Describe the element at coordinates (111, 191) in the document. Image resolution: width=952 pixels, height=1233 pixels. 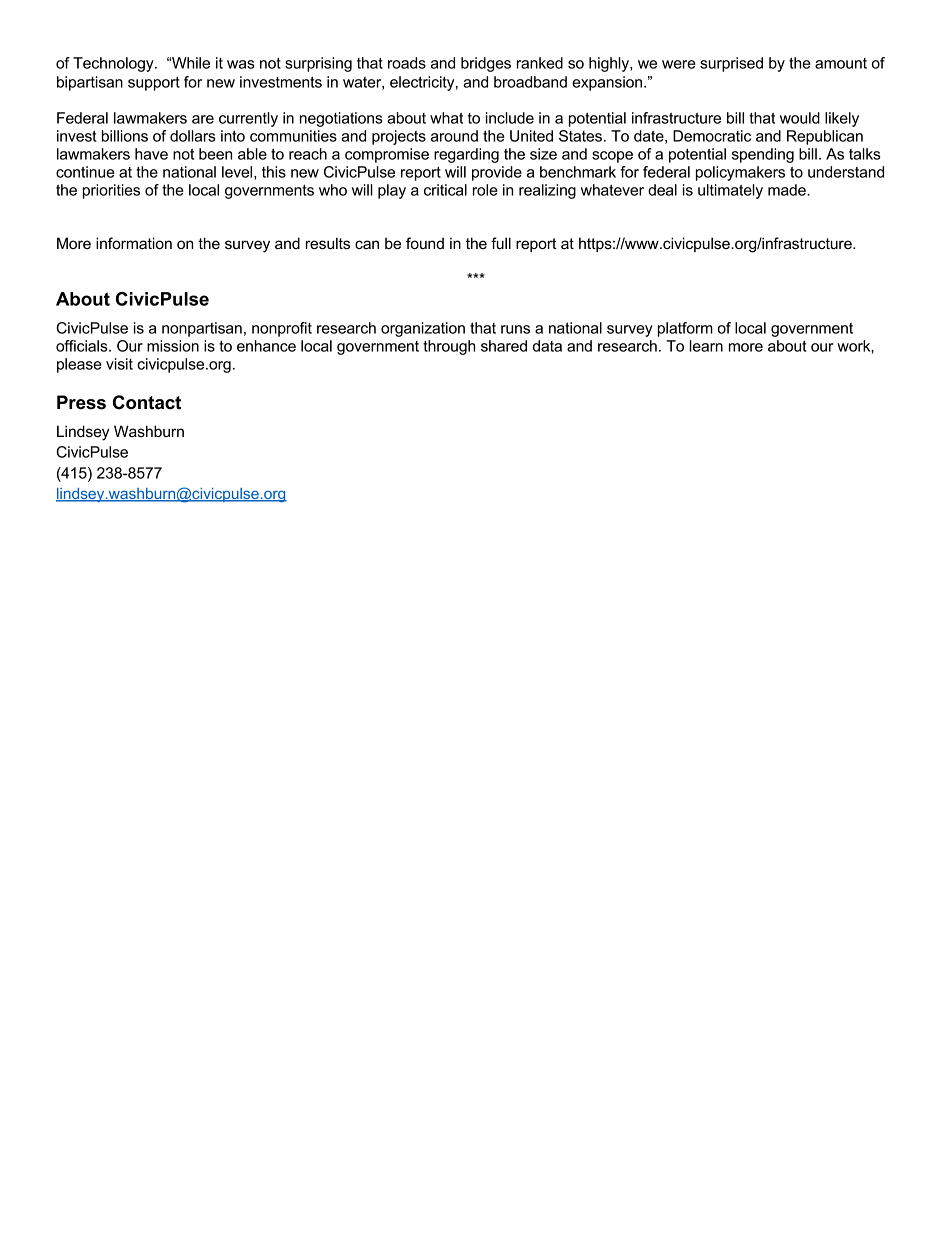
I see `priorities` at that location.
